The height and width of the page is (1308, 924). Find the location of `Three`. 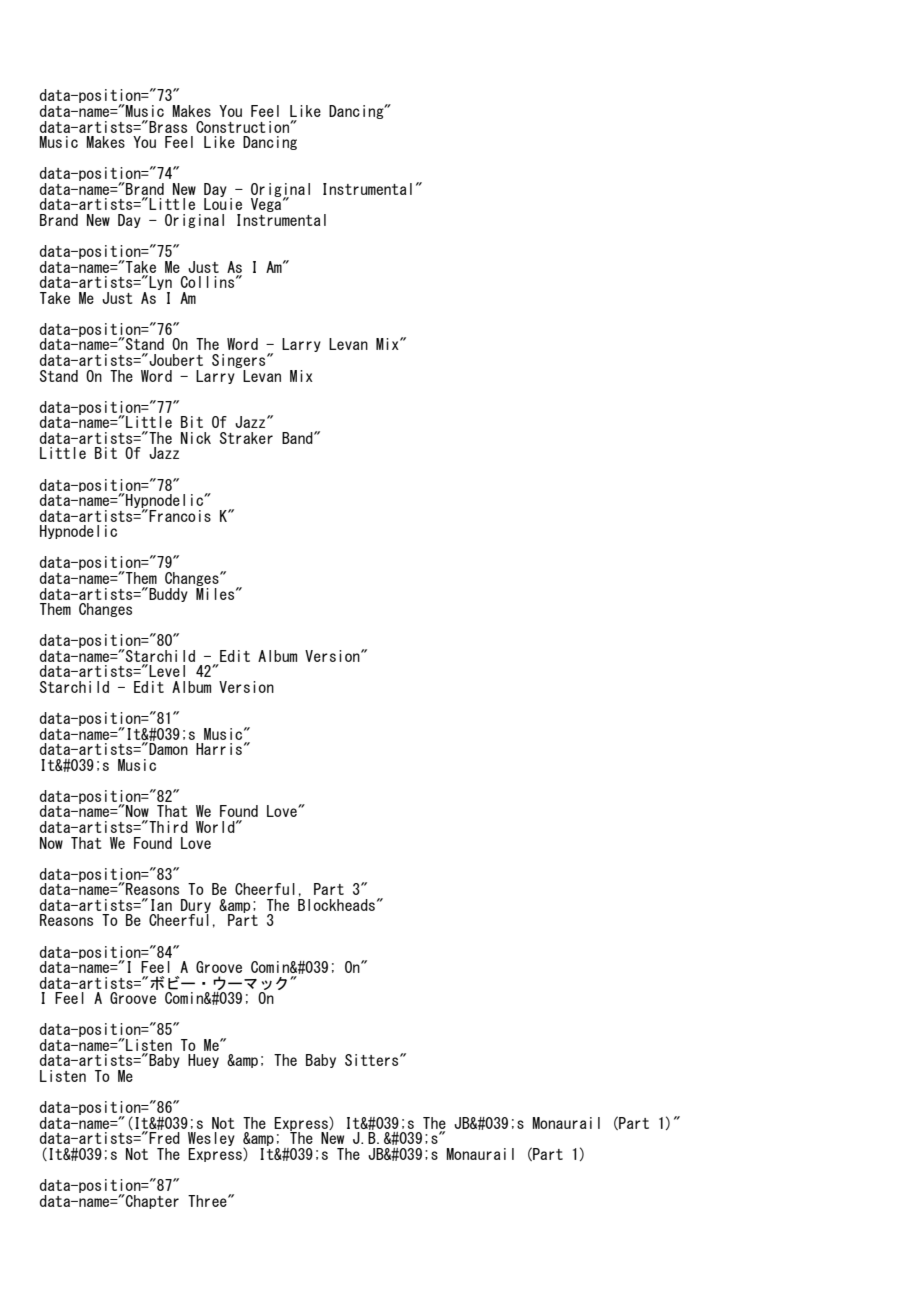

Three is located at coordinates (208, 1201).
